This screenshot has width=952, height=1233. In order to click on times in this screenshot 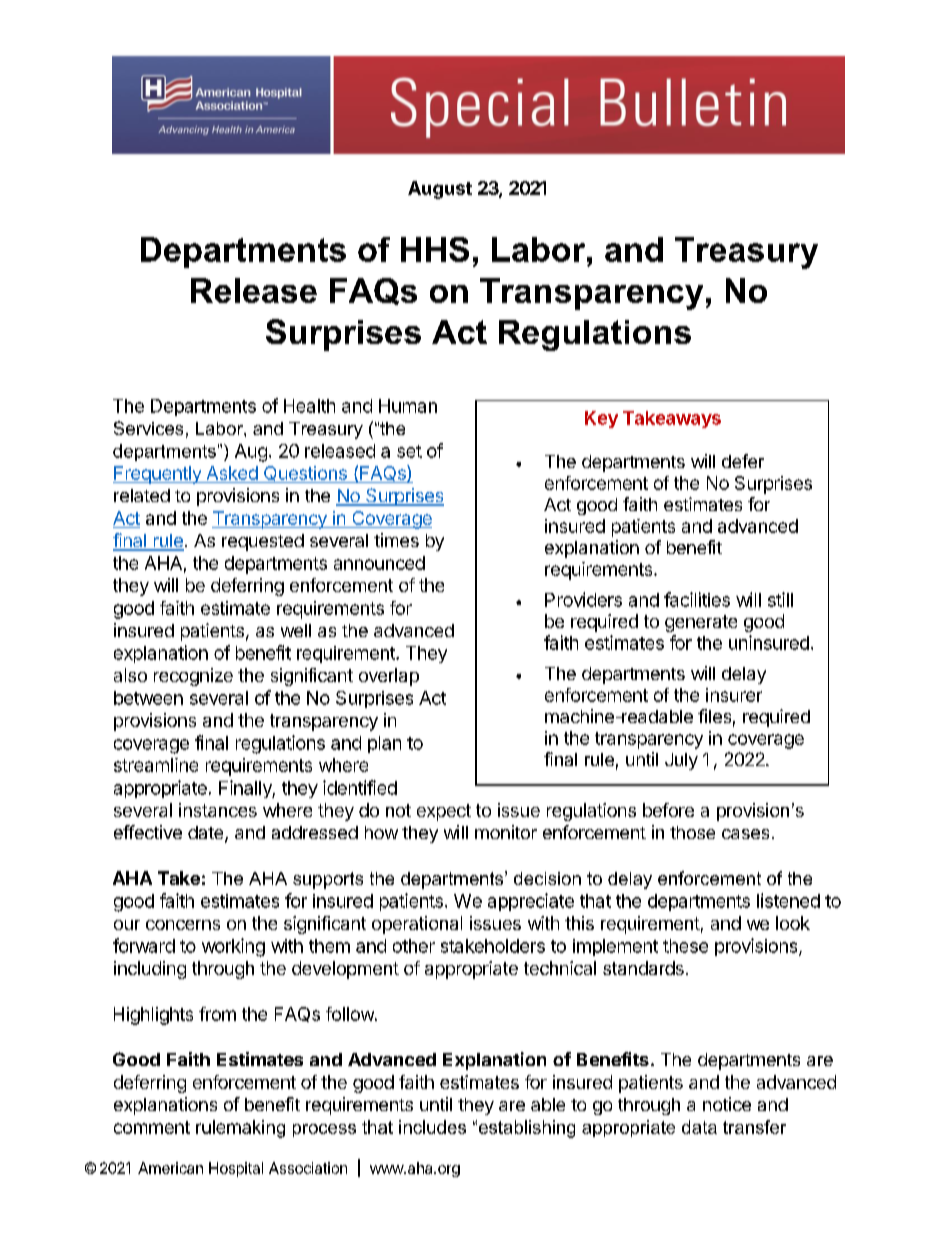, I will do `click(396, 540)`.
